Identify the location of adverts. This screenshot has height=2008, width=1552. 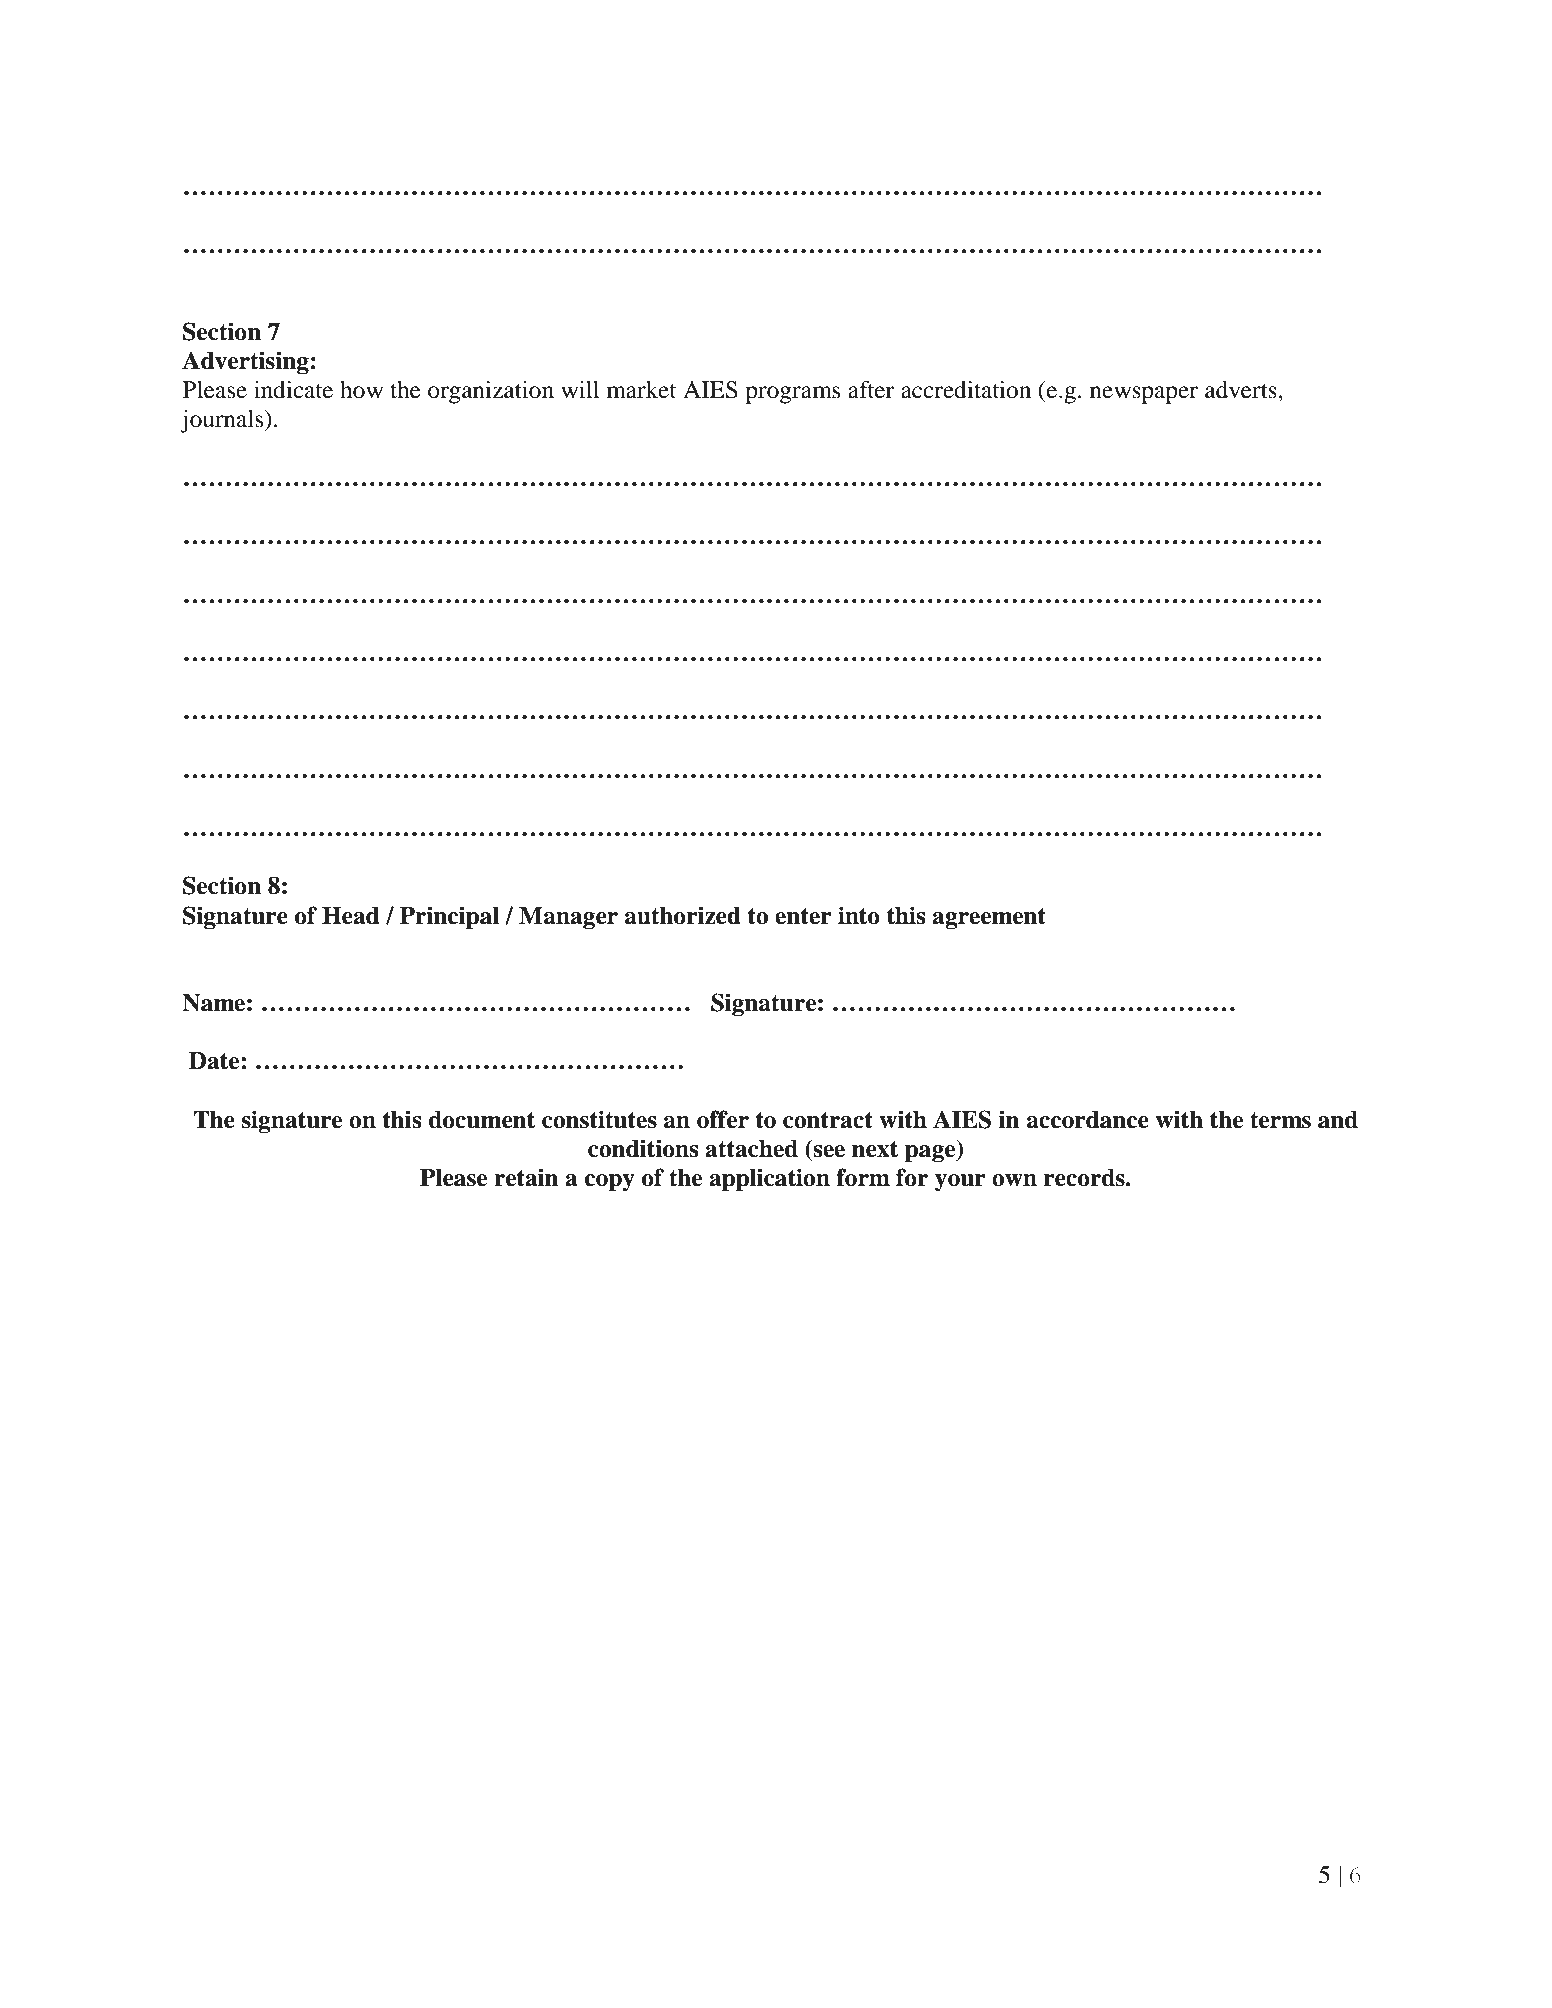
(1242, 390).
